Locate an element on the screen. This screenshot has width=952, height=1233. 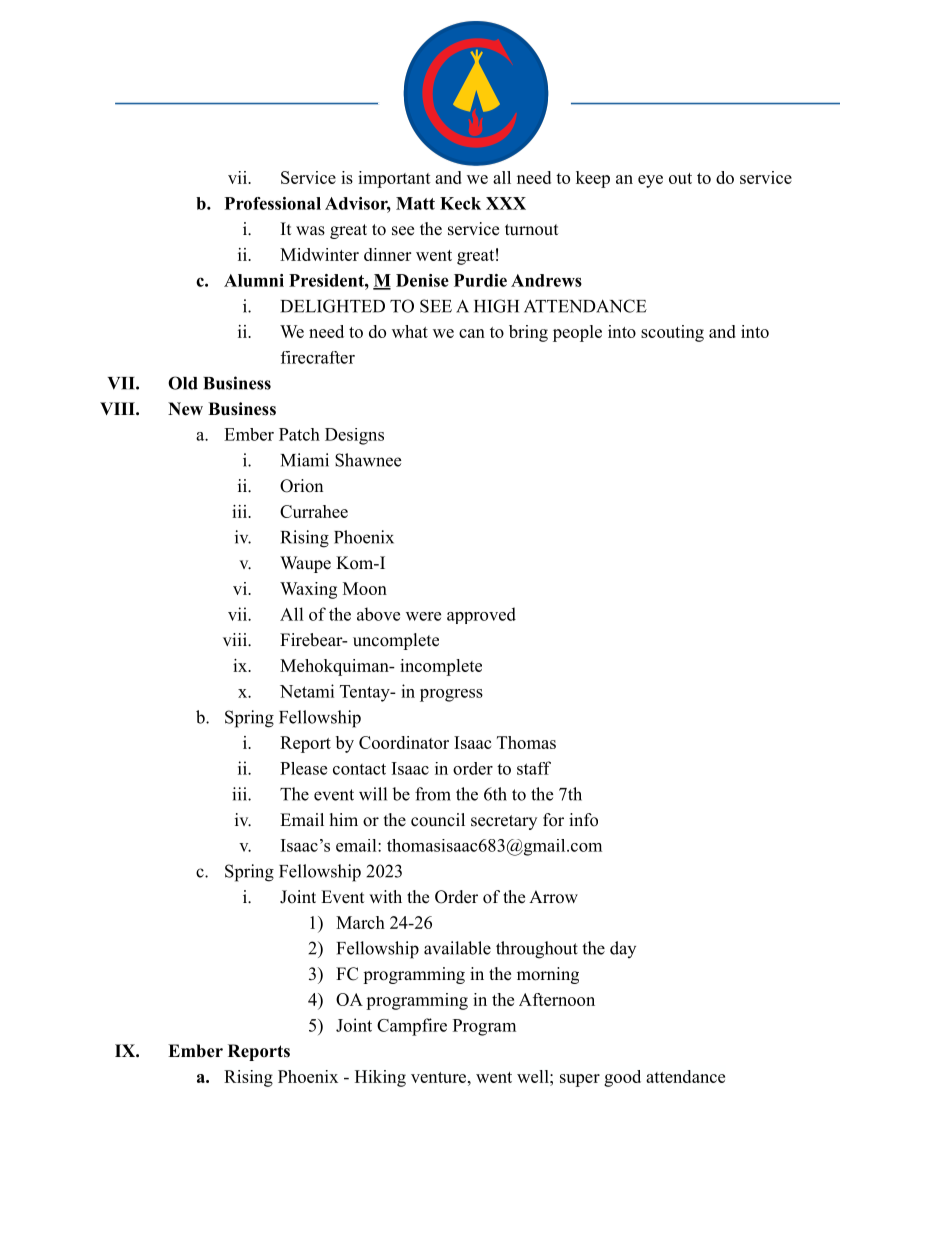
approved is located at coordinates (481, 615).
